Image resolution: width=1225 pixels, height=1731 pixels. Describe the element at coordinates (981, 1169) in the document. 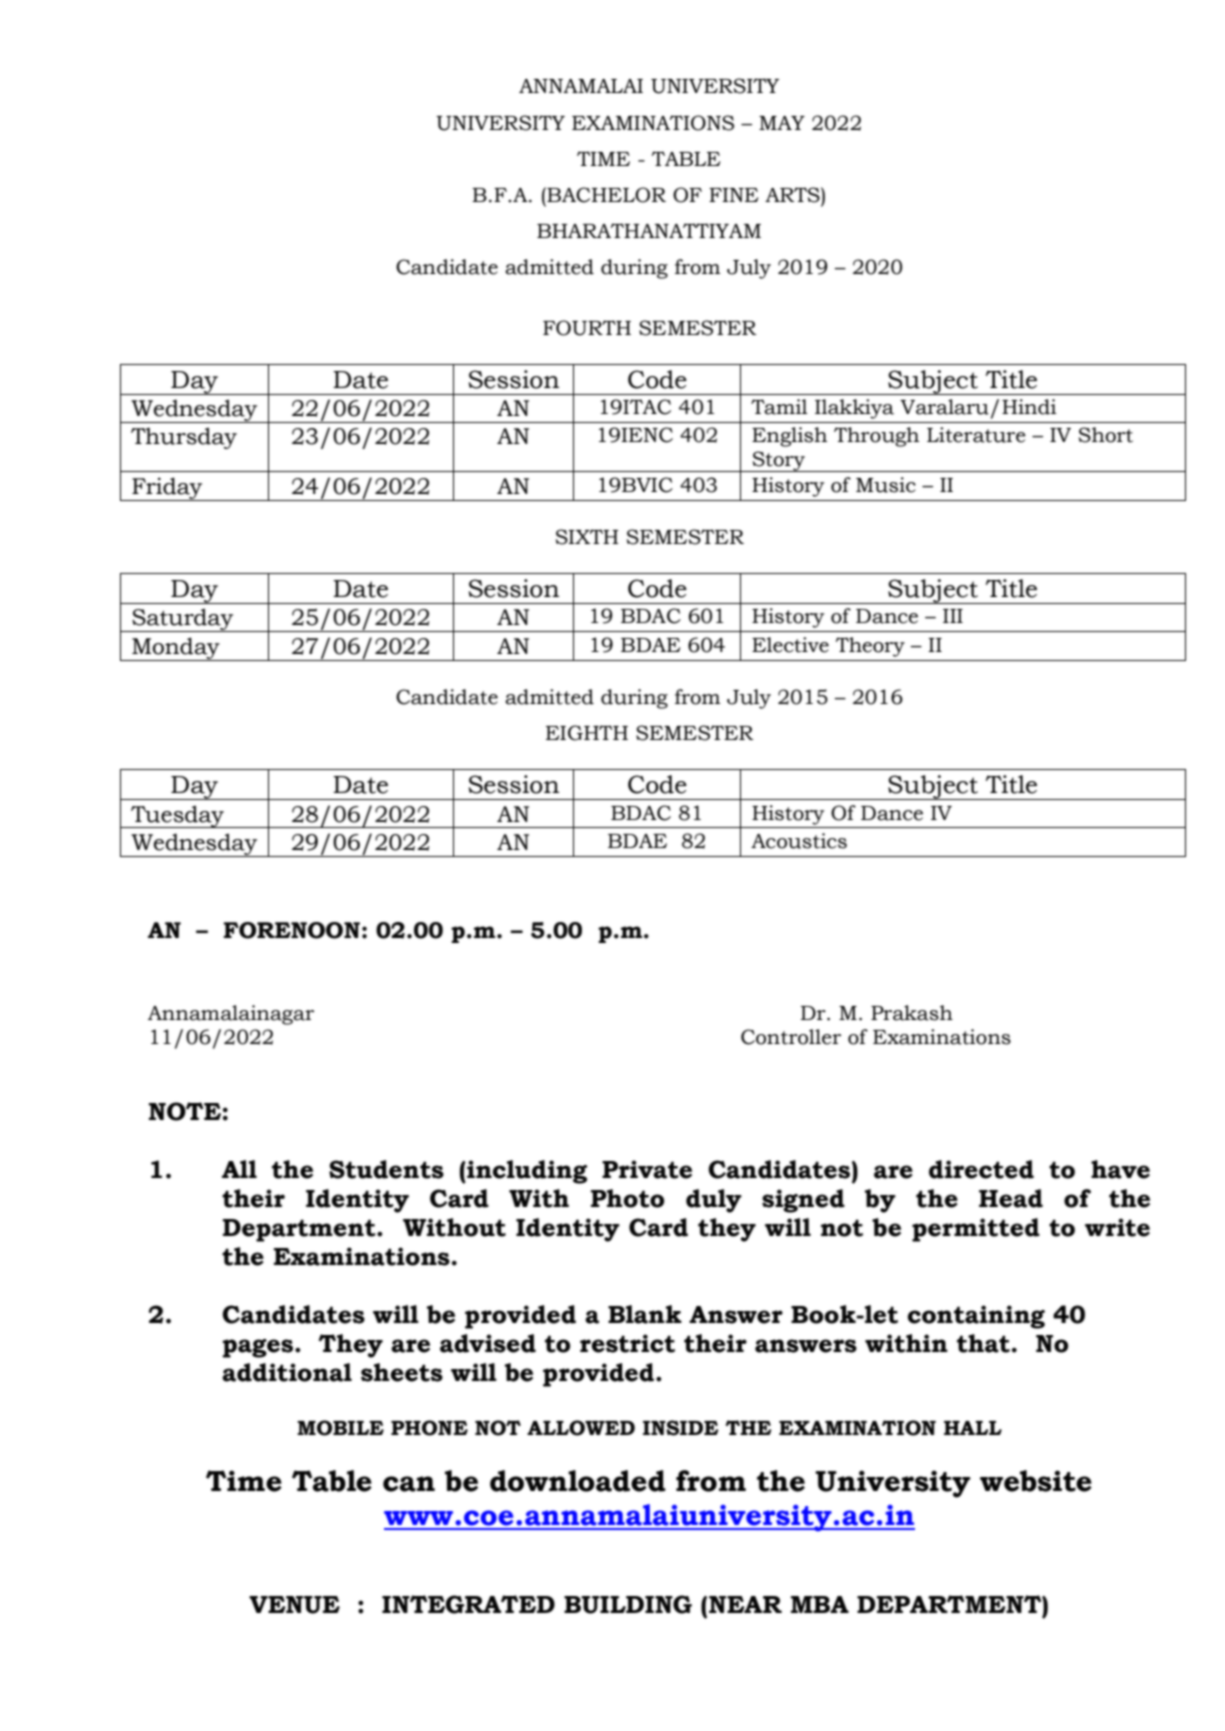

I see `directed` at that location.
